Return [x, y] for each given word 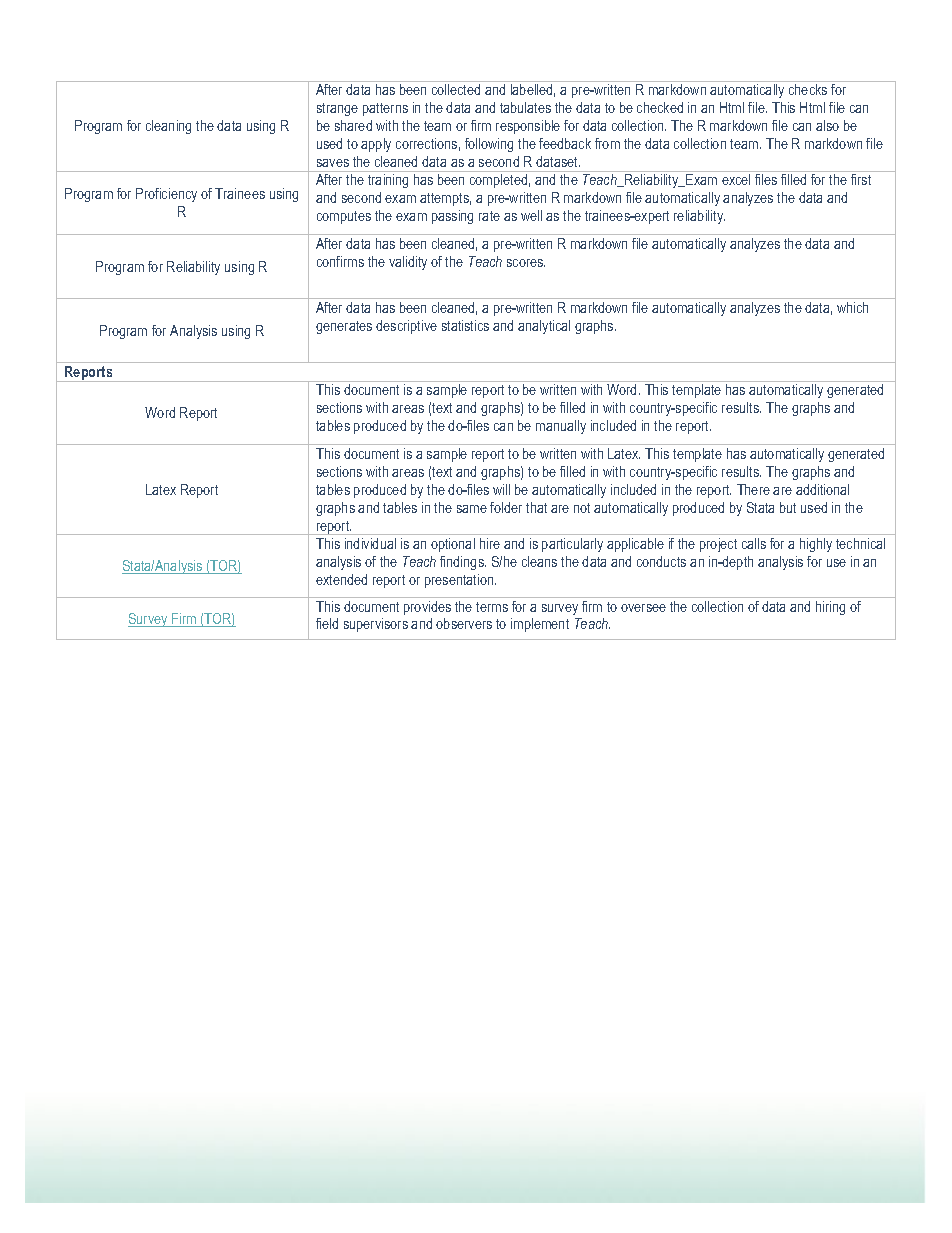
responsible [528, 127]
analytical [544, 327]
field [327, 623]
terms [492, 607]
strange [337, 109]
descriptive [406, 327]
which [852, 307]
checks [808, 89]
